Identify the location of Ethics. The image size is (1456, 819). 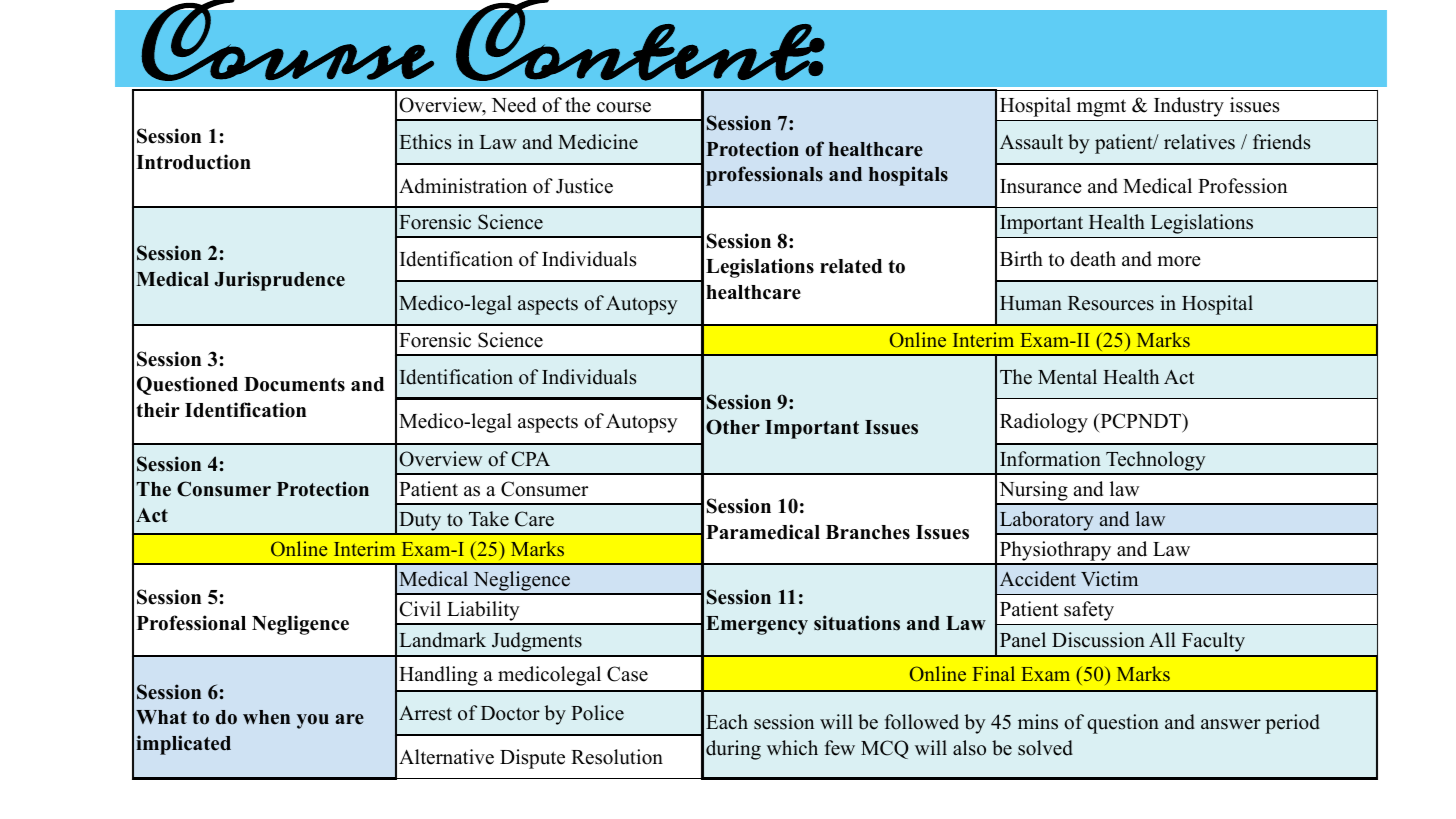
(425, 142).
